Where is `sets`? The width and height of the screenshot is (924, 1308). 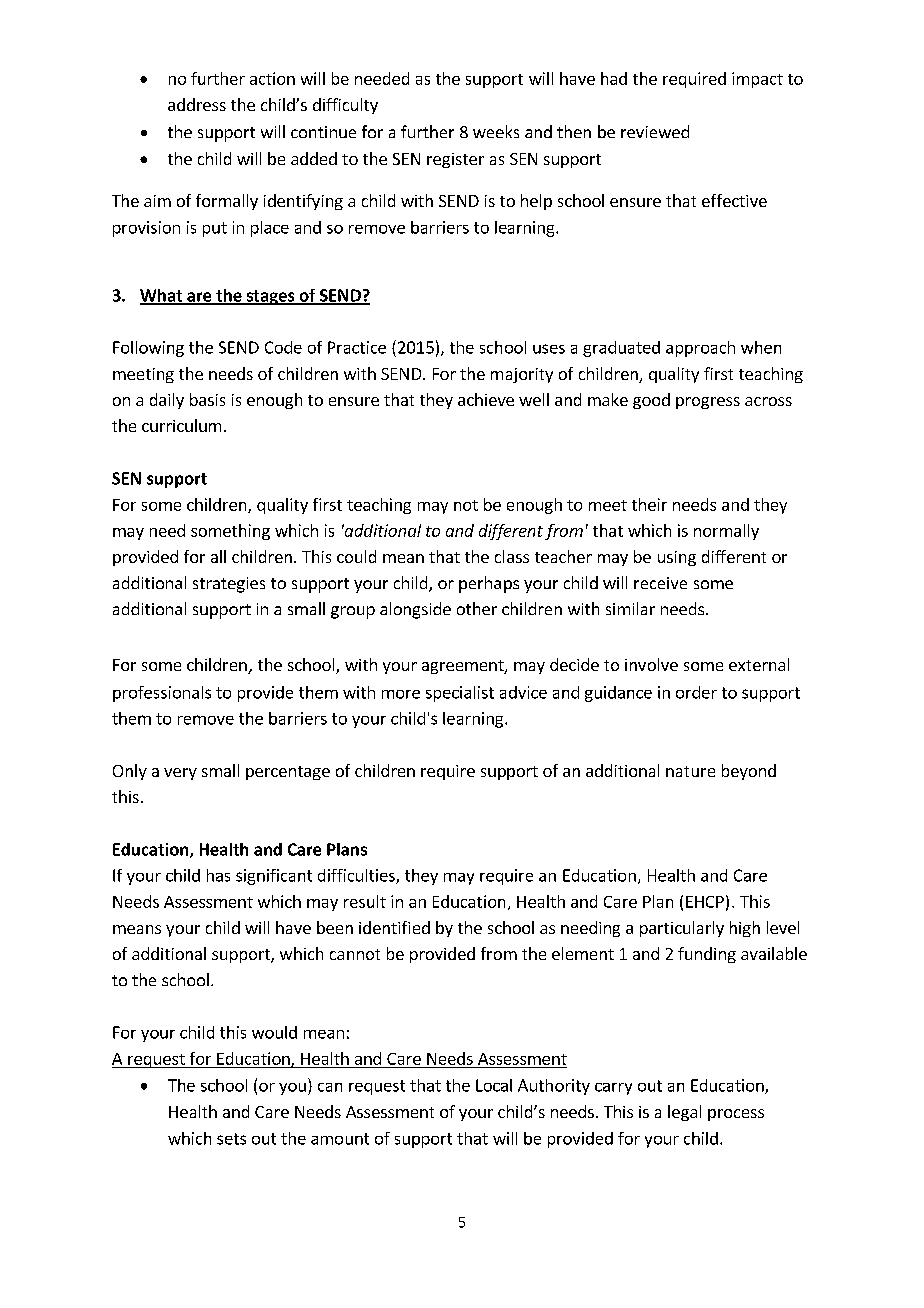
sets is located at coordinates (231, 1139).
